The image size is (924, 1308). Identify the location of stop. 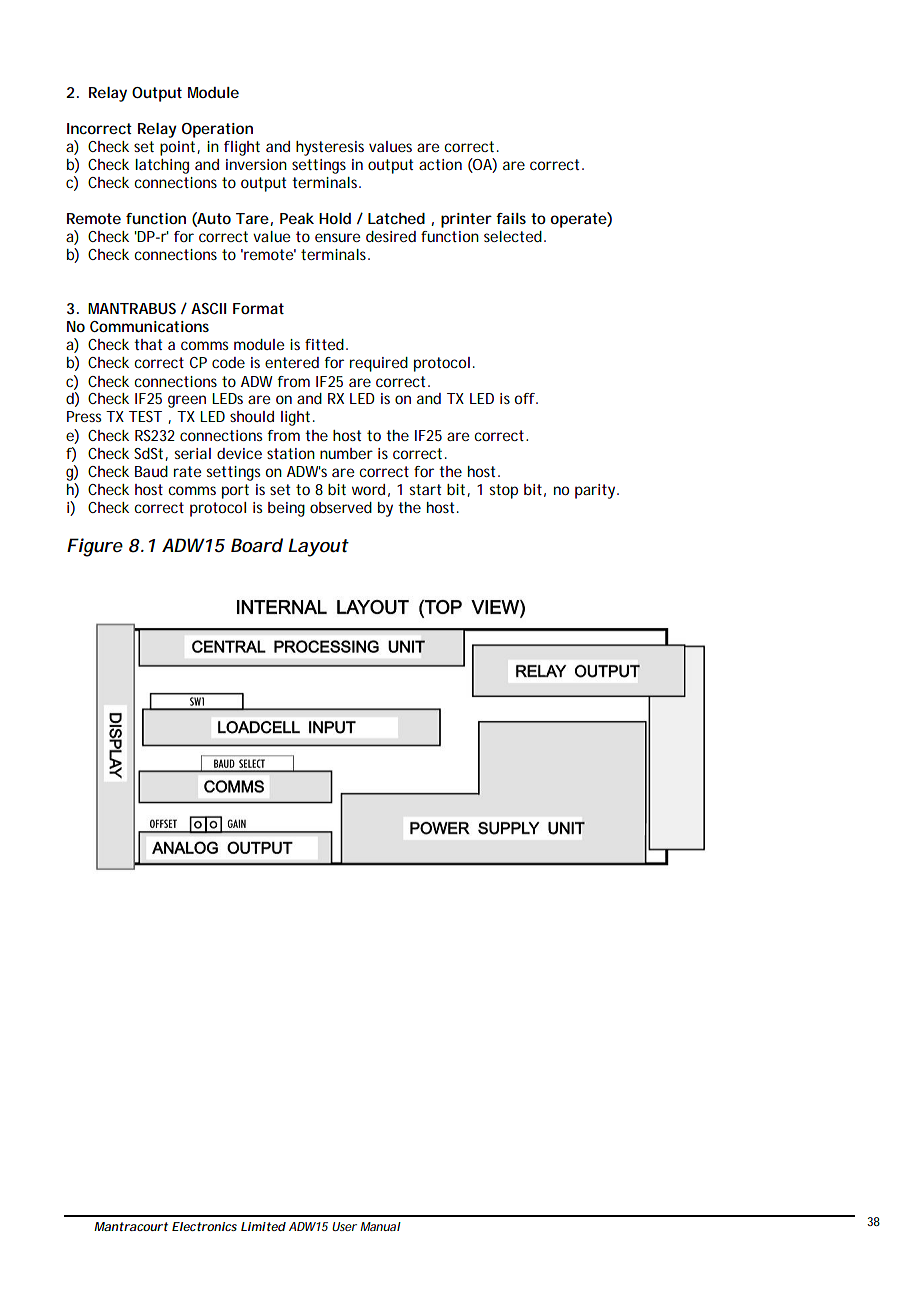
(503, 491).
